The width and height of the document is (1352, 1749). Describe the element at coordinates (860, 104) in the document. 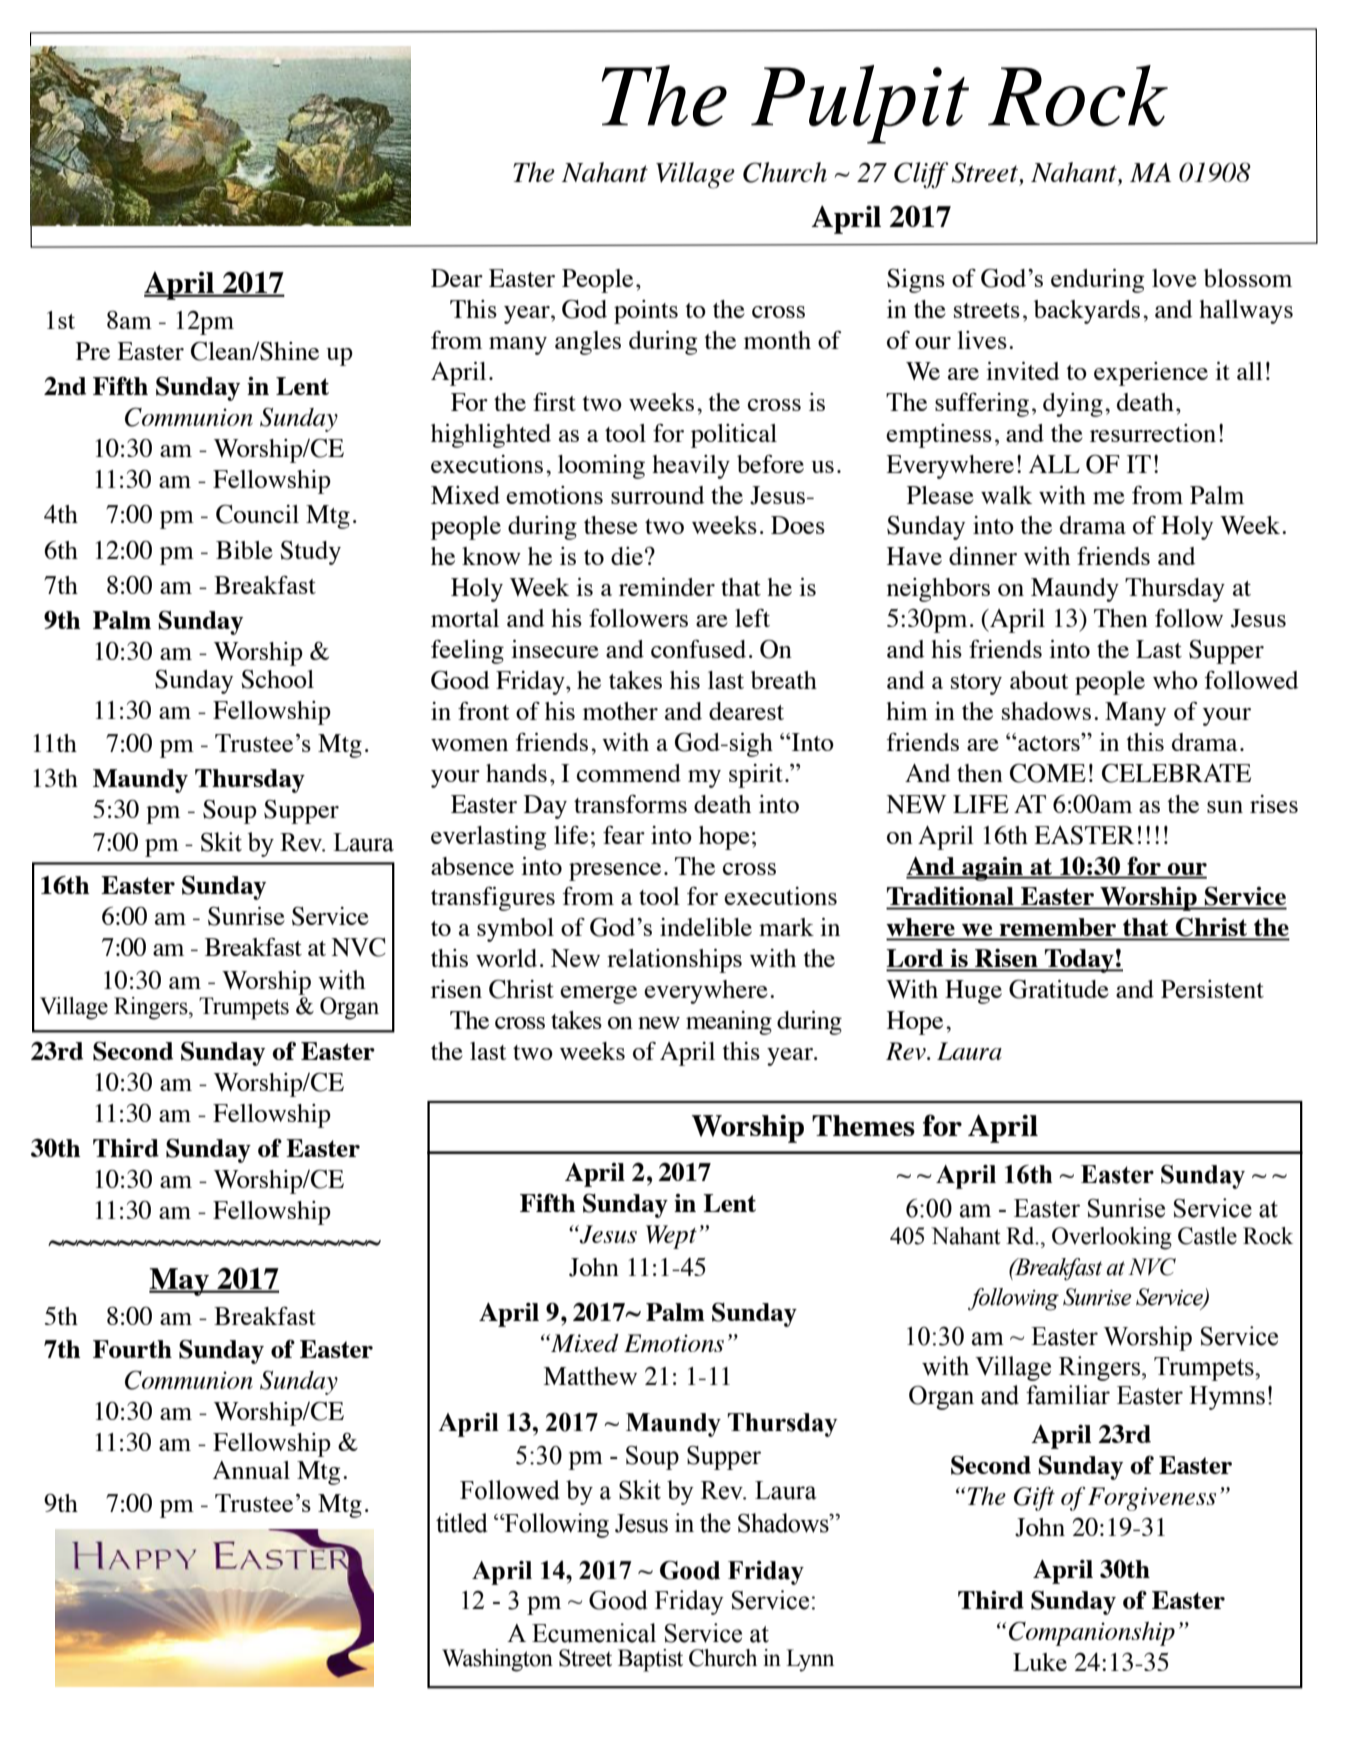

I see `Pulpit` at that location.
